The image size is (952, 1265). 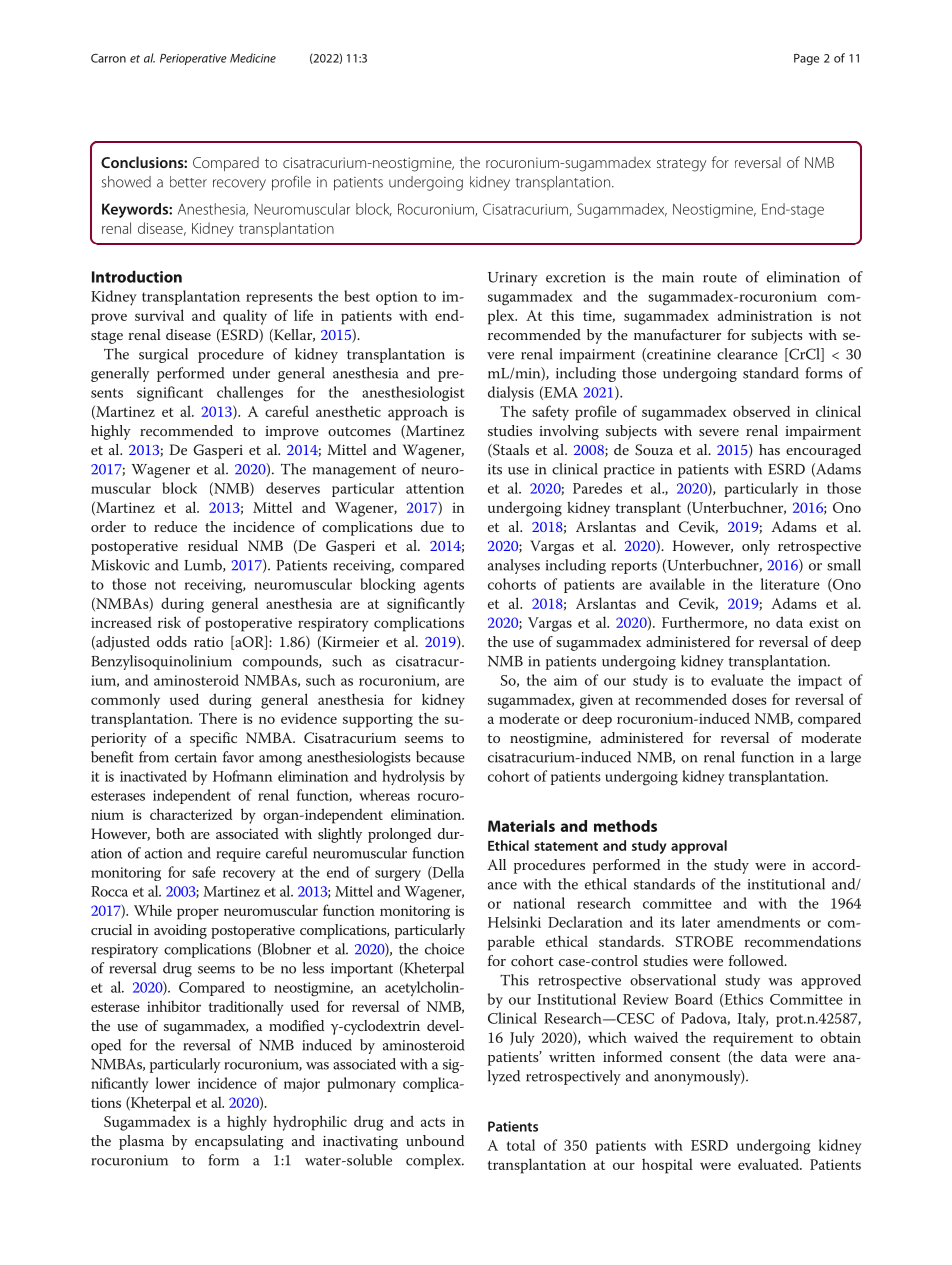 I want to click on proper, so click(x=198, y=914).
